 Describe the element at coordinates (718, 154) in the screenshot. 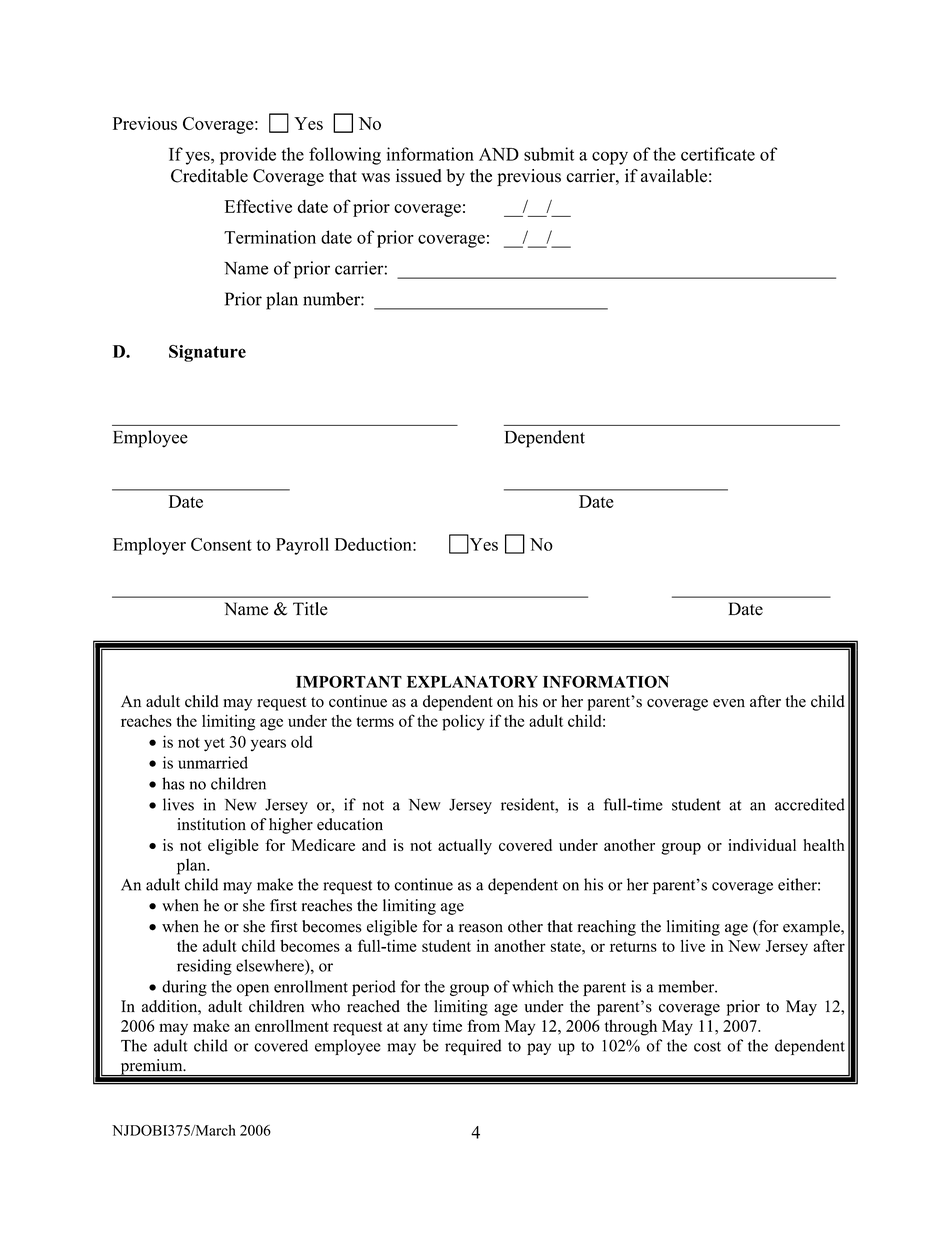

I see `certificate` at that location.
